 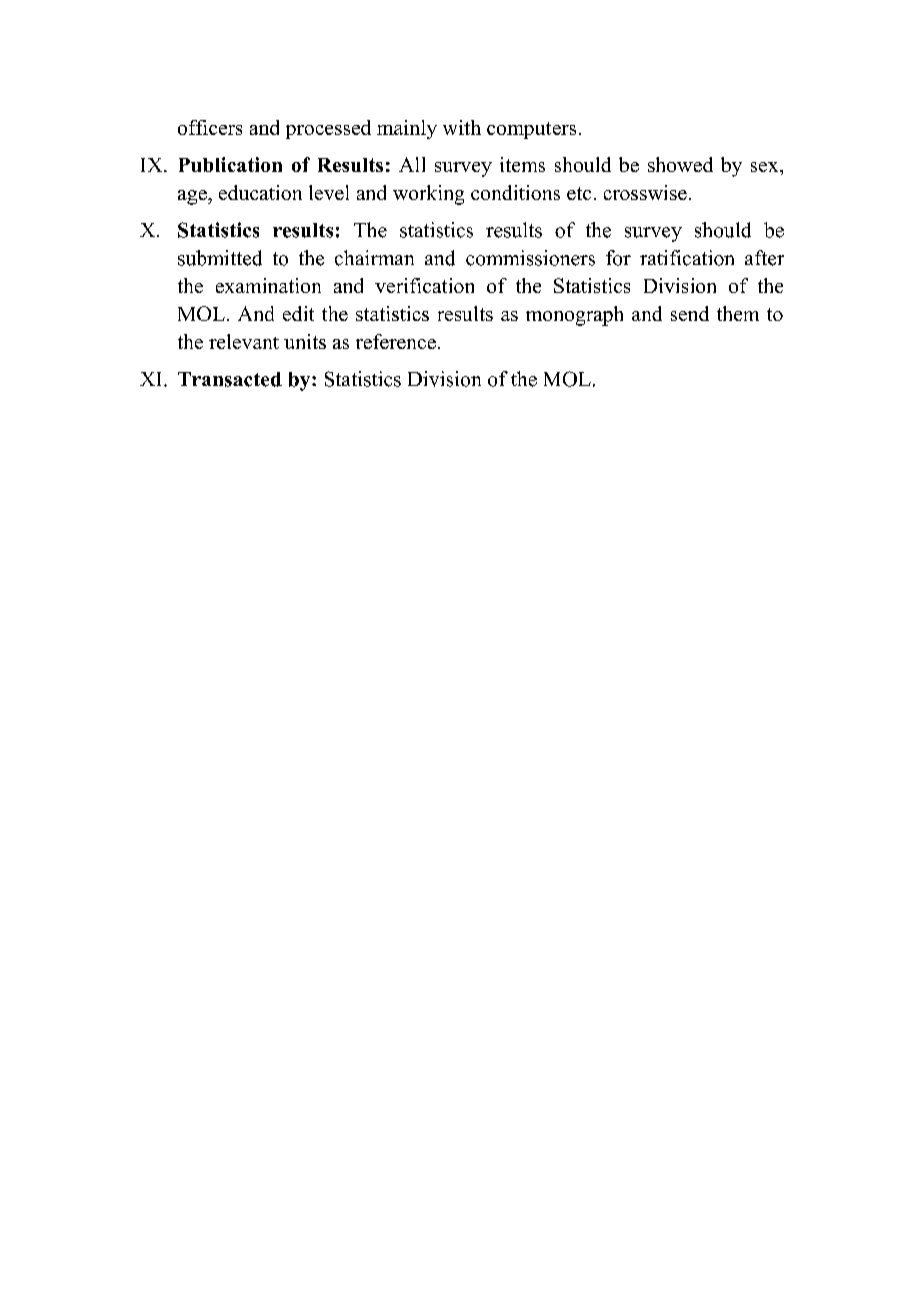 I want to click on reference, so click(x=396, y=341).
